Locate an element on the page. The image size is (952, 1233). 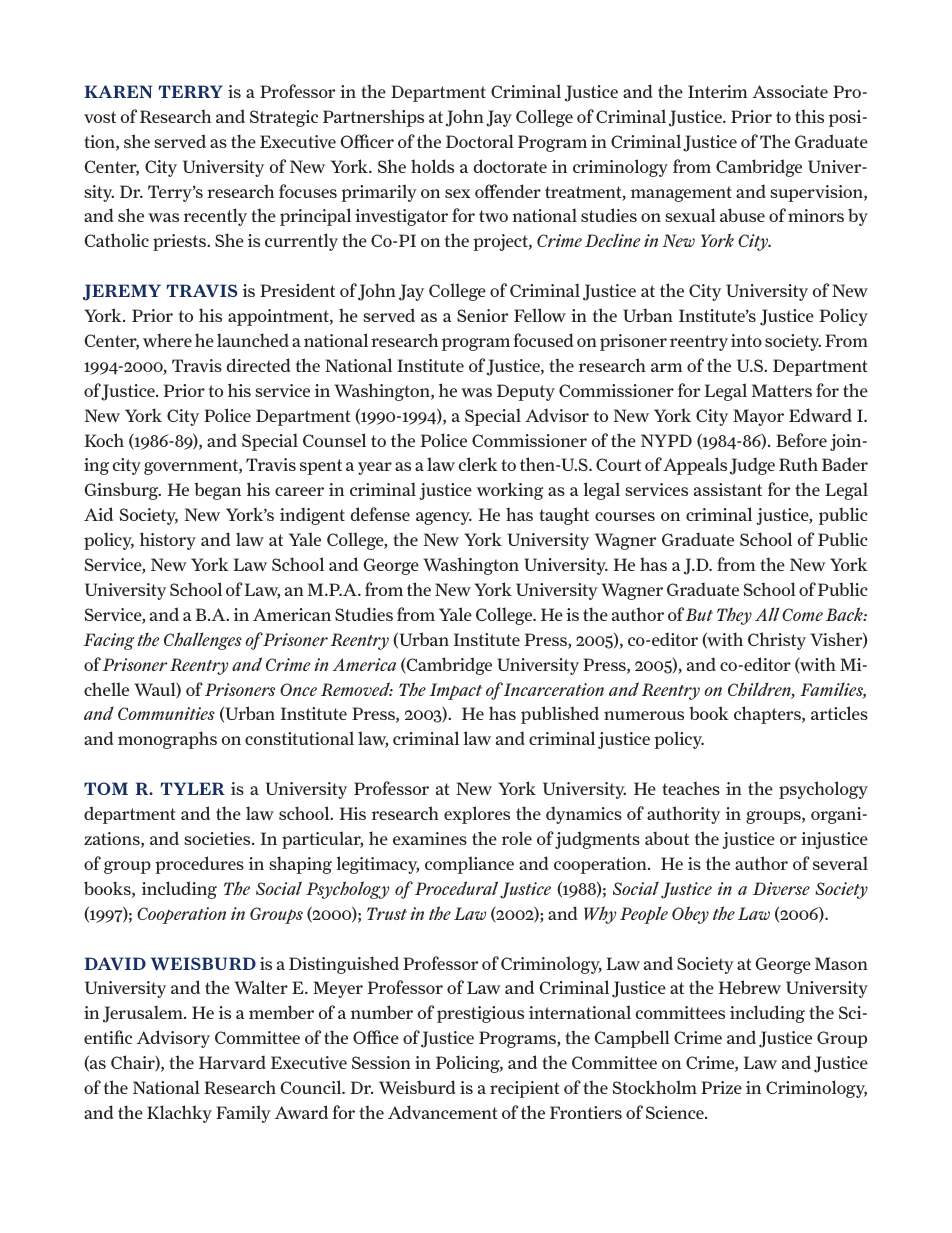
Doctoral is located at coordinates (480, 141).
